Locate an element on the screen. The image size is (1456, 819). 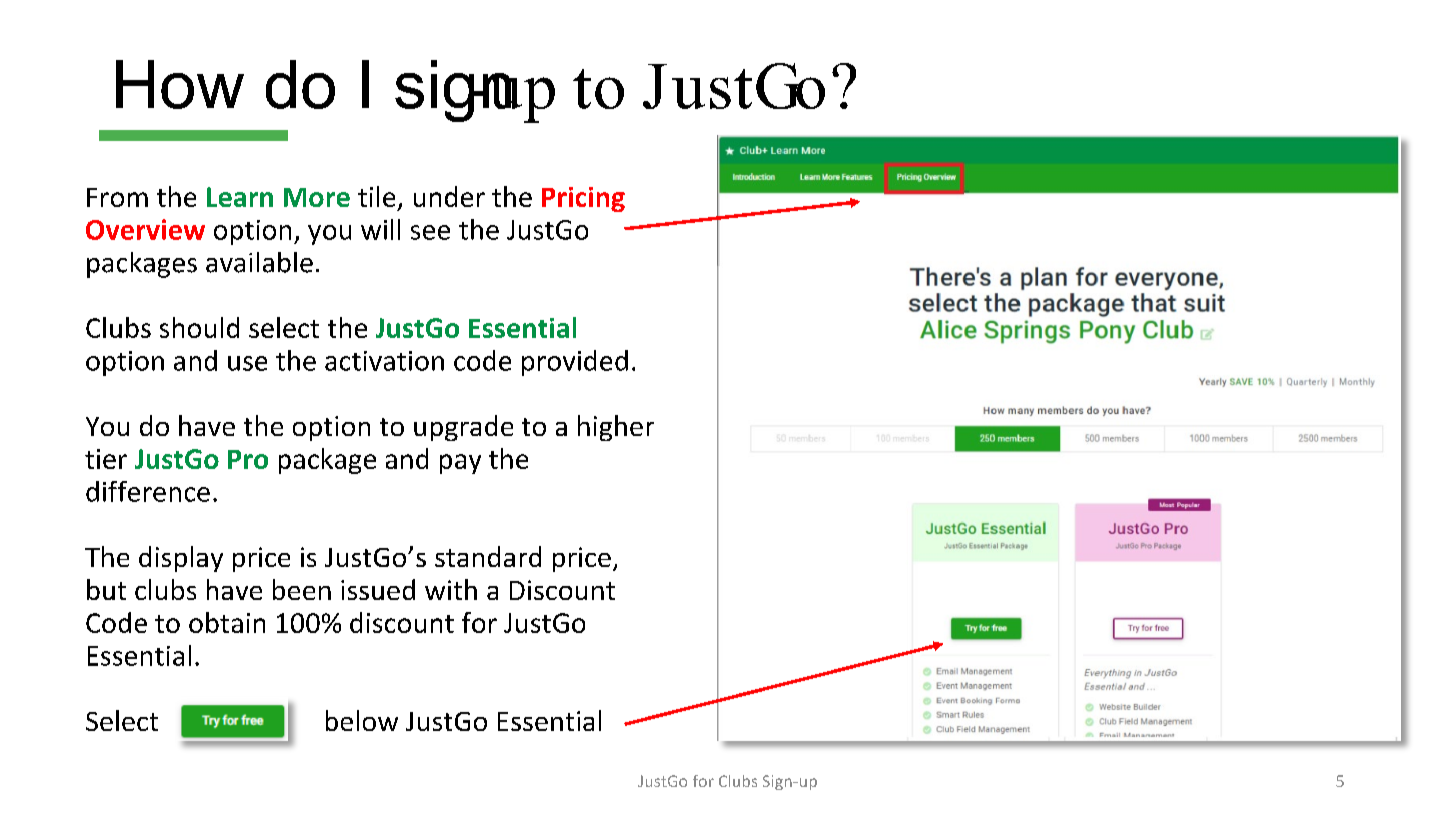
provided is located at coordinates (575, 363).
